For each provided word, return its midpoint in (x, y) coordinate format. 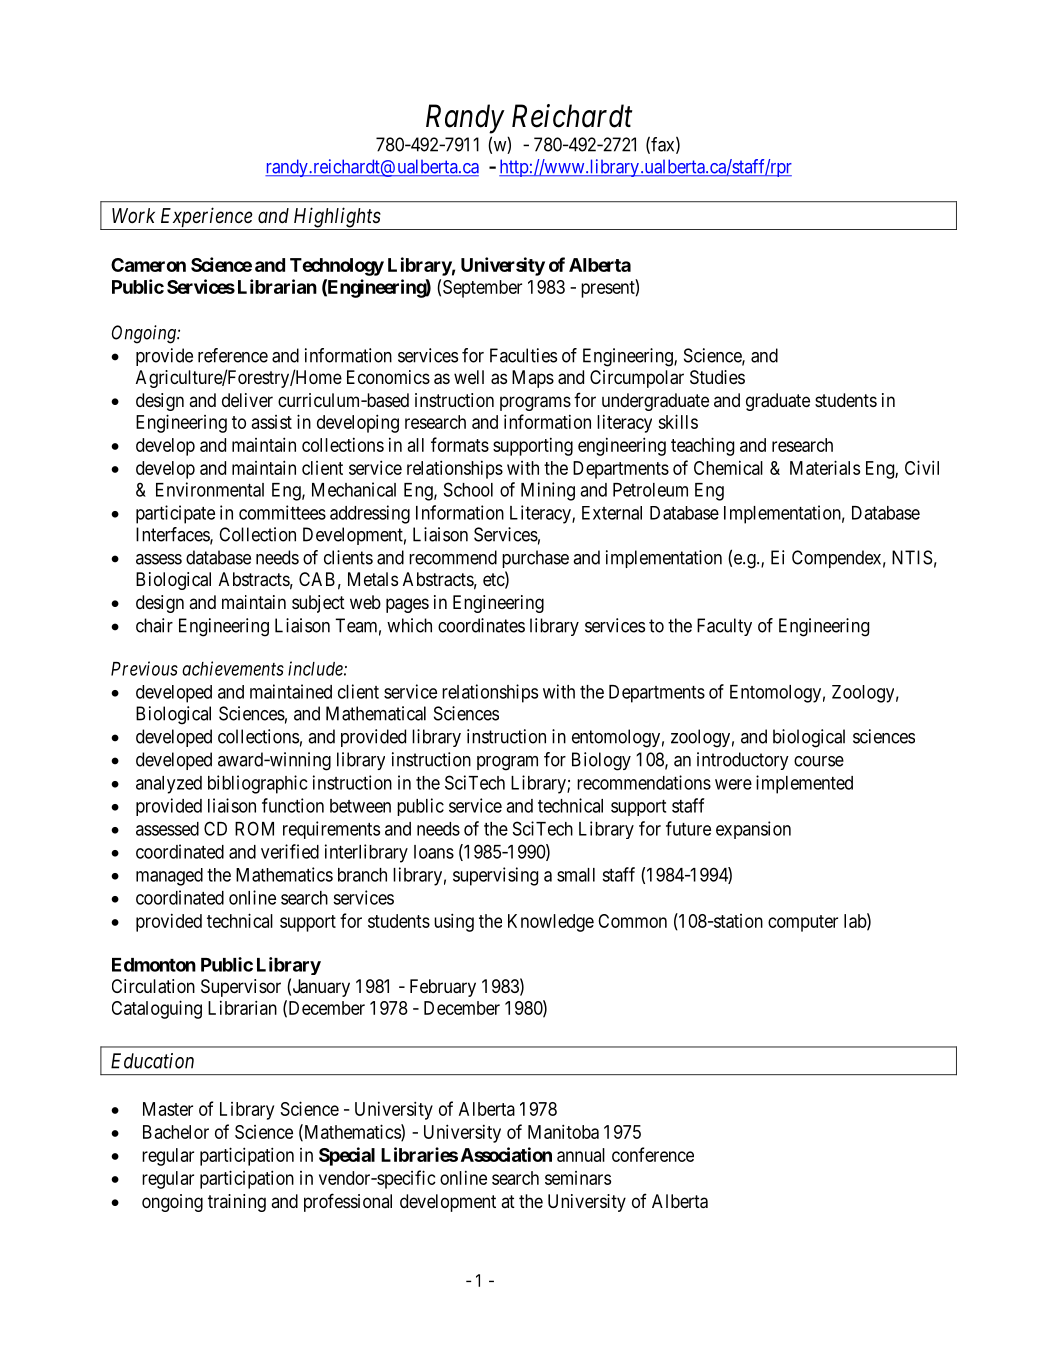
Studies (717, 377)
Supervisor (241, 988)
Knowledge (551, 923)
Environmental (210, 489)
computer (803, 923)
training (237, 1203)
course (819, 761)
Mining (548, 491)
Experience (206, 218)
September (482, 289)
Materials (825, 467)
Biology (601, 761)
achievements (233, 668)
